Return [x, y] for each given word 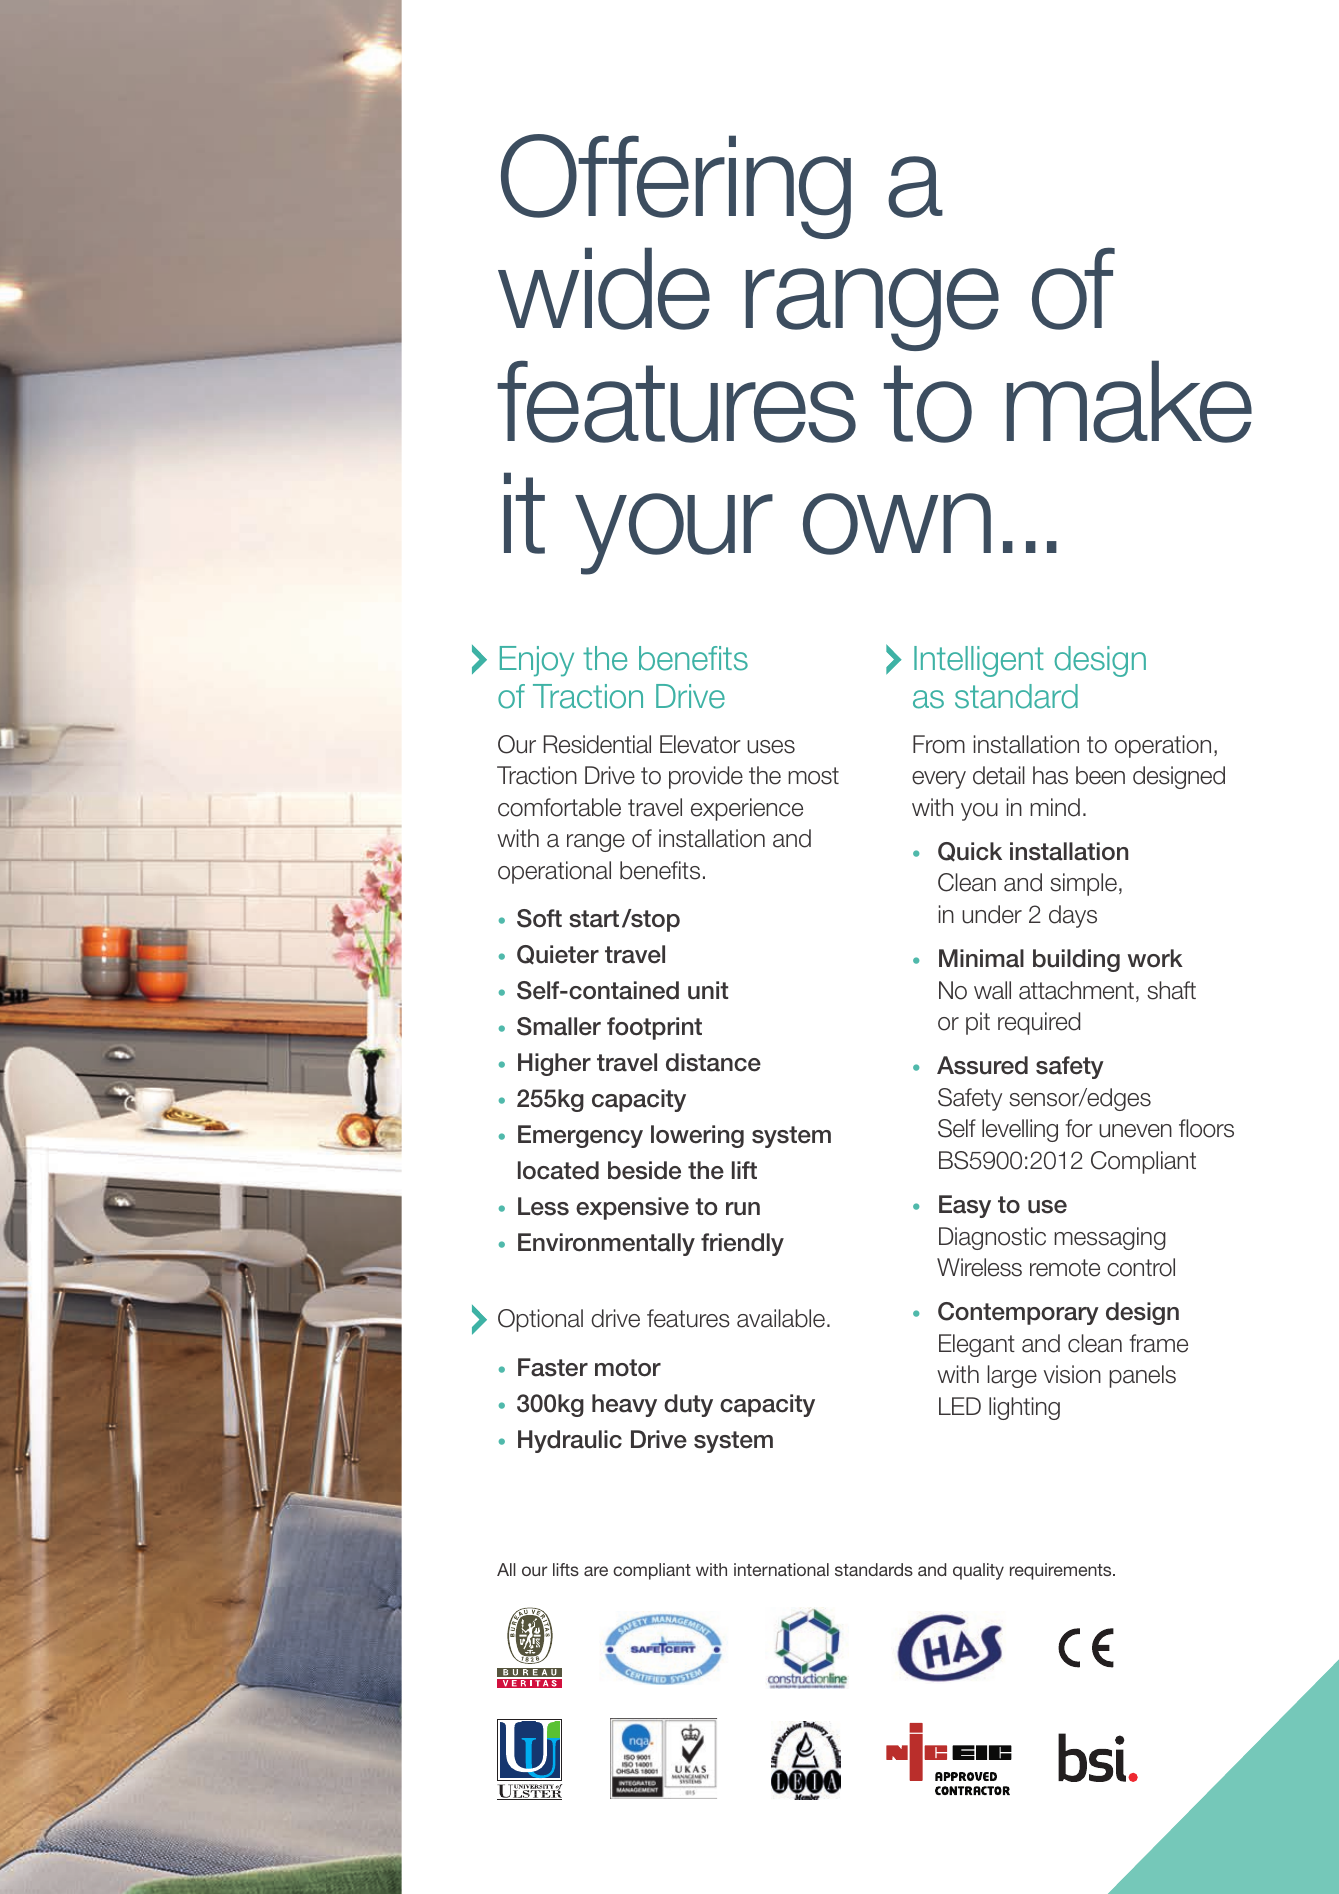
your [674, 534]
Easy [965, 1206]
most [813, 776]
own [897, 524]
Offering [676, 186]
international [781, 1569]
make [1129, 401]
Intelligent [979, 661]
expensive [632, 1208]
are [596, 1571]
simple [1083, 884]
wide [604, 288]
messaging [1110, 1238]
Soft [539, 918]
